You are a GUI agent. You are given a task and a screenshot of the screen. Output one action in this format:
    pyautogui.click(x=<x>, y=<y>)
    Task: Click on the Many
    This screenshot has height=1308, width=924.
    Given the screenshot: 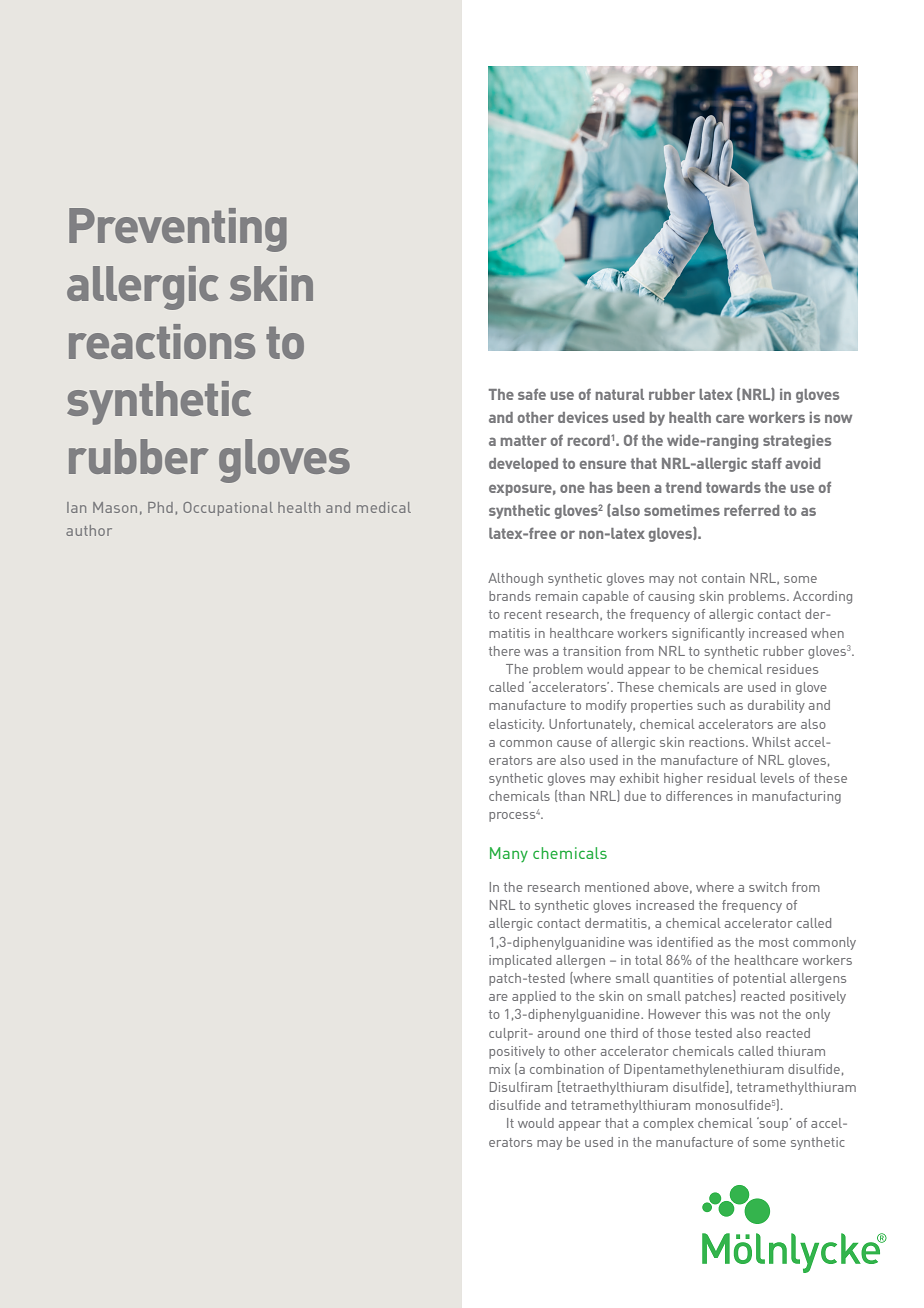 What is the action you would take?
    pyautogui.click(x=509, y=854)
